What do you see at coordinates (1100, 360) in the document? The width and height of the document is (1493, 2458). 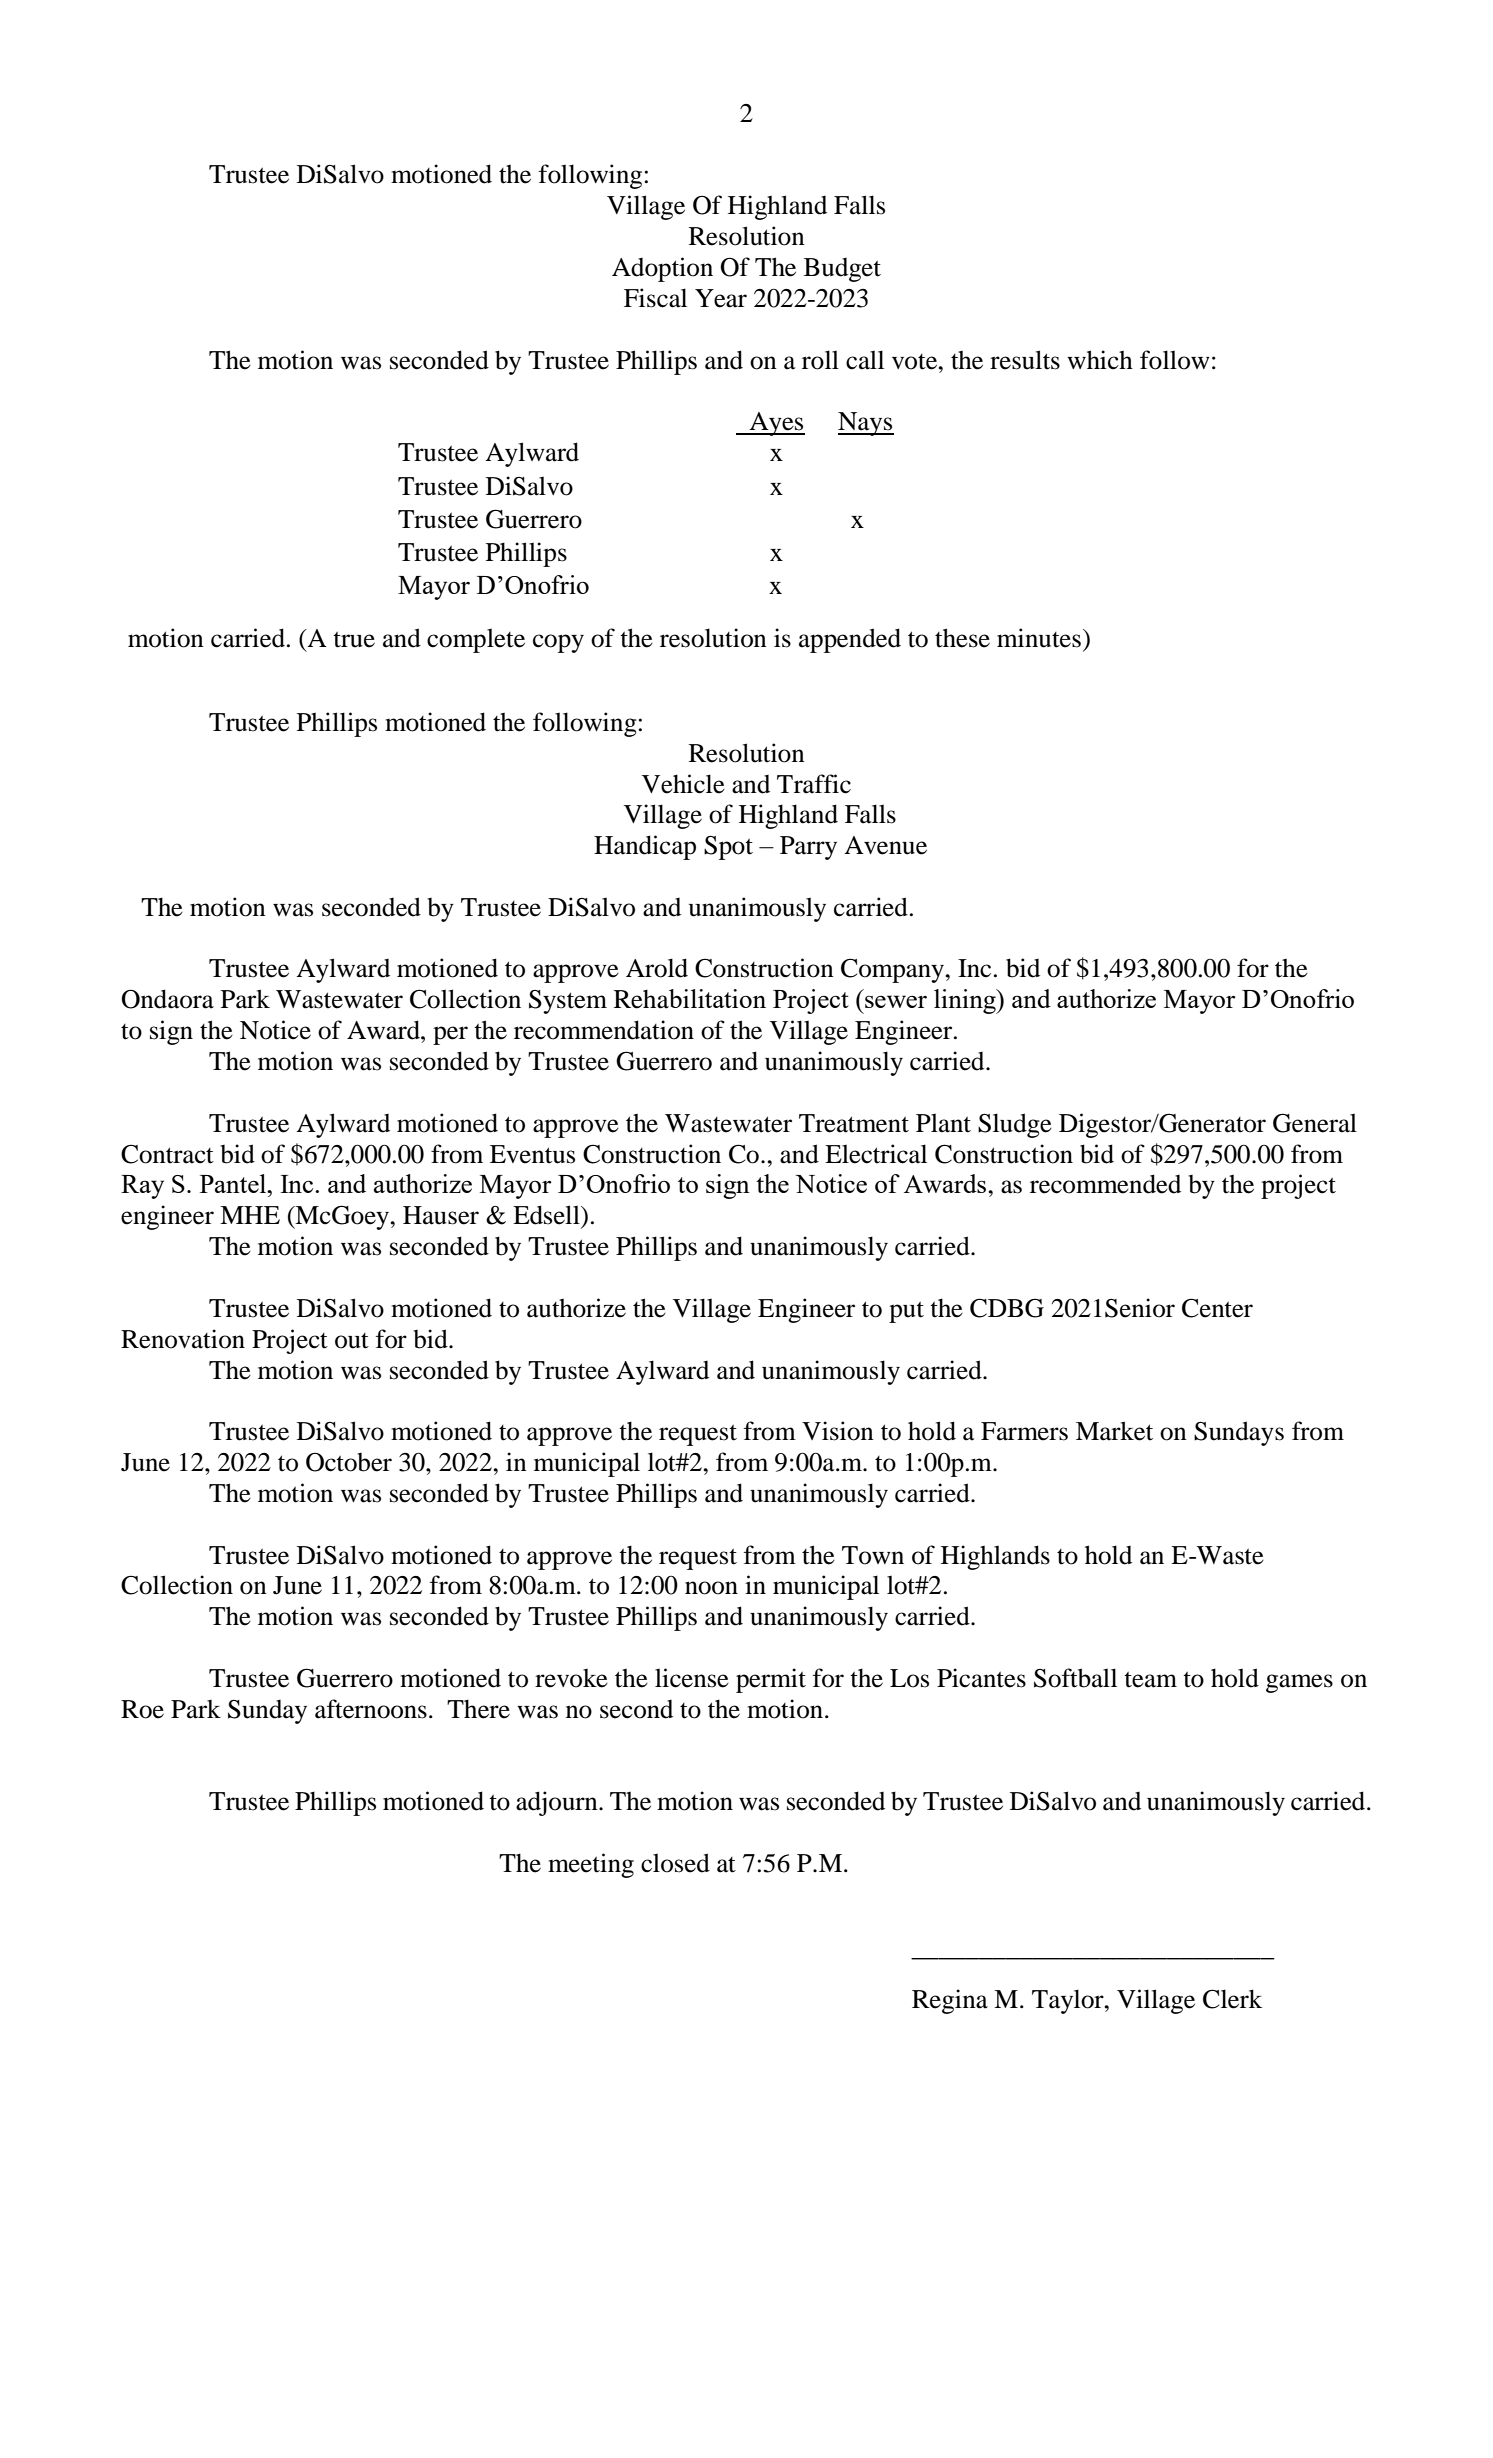 I see `which` at bounding box center [1100, 360].
